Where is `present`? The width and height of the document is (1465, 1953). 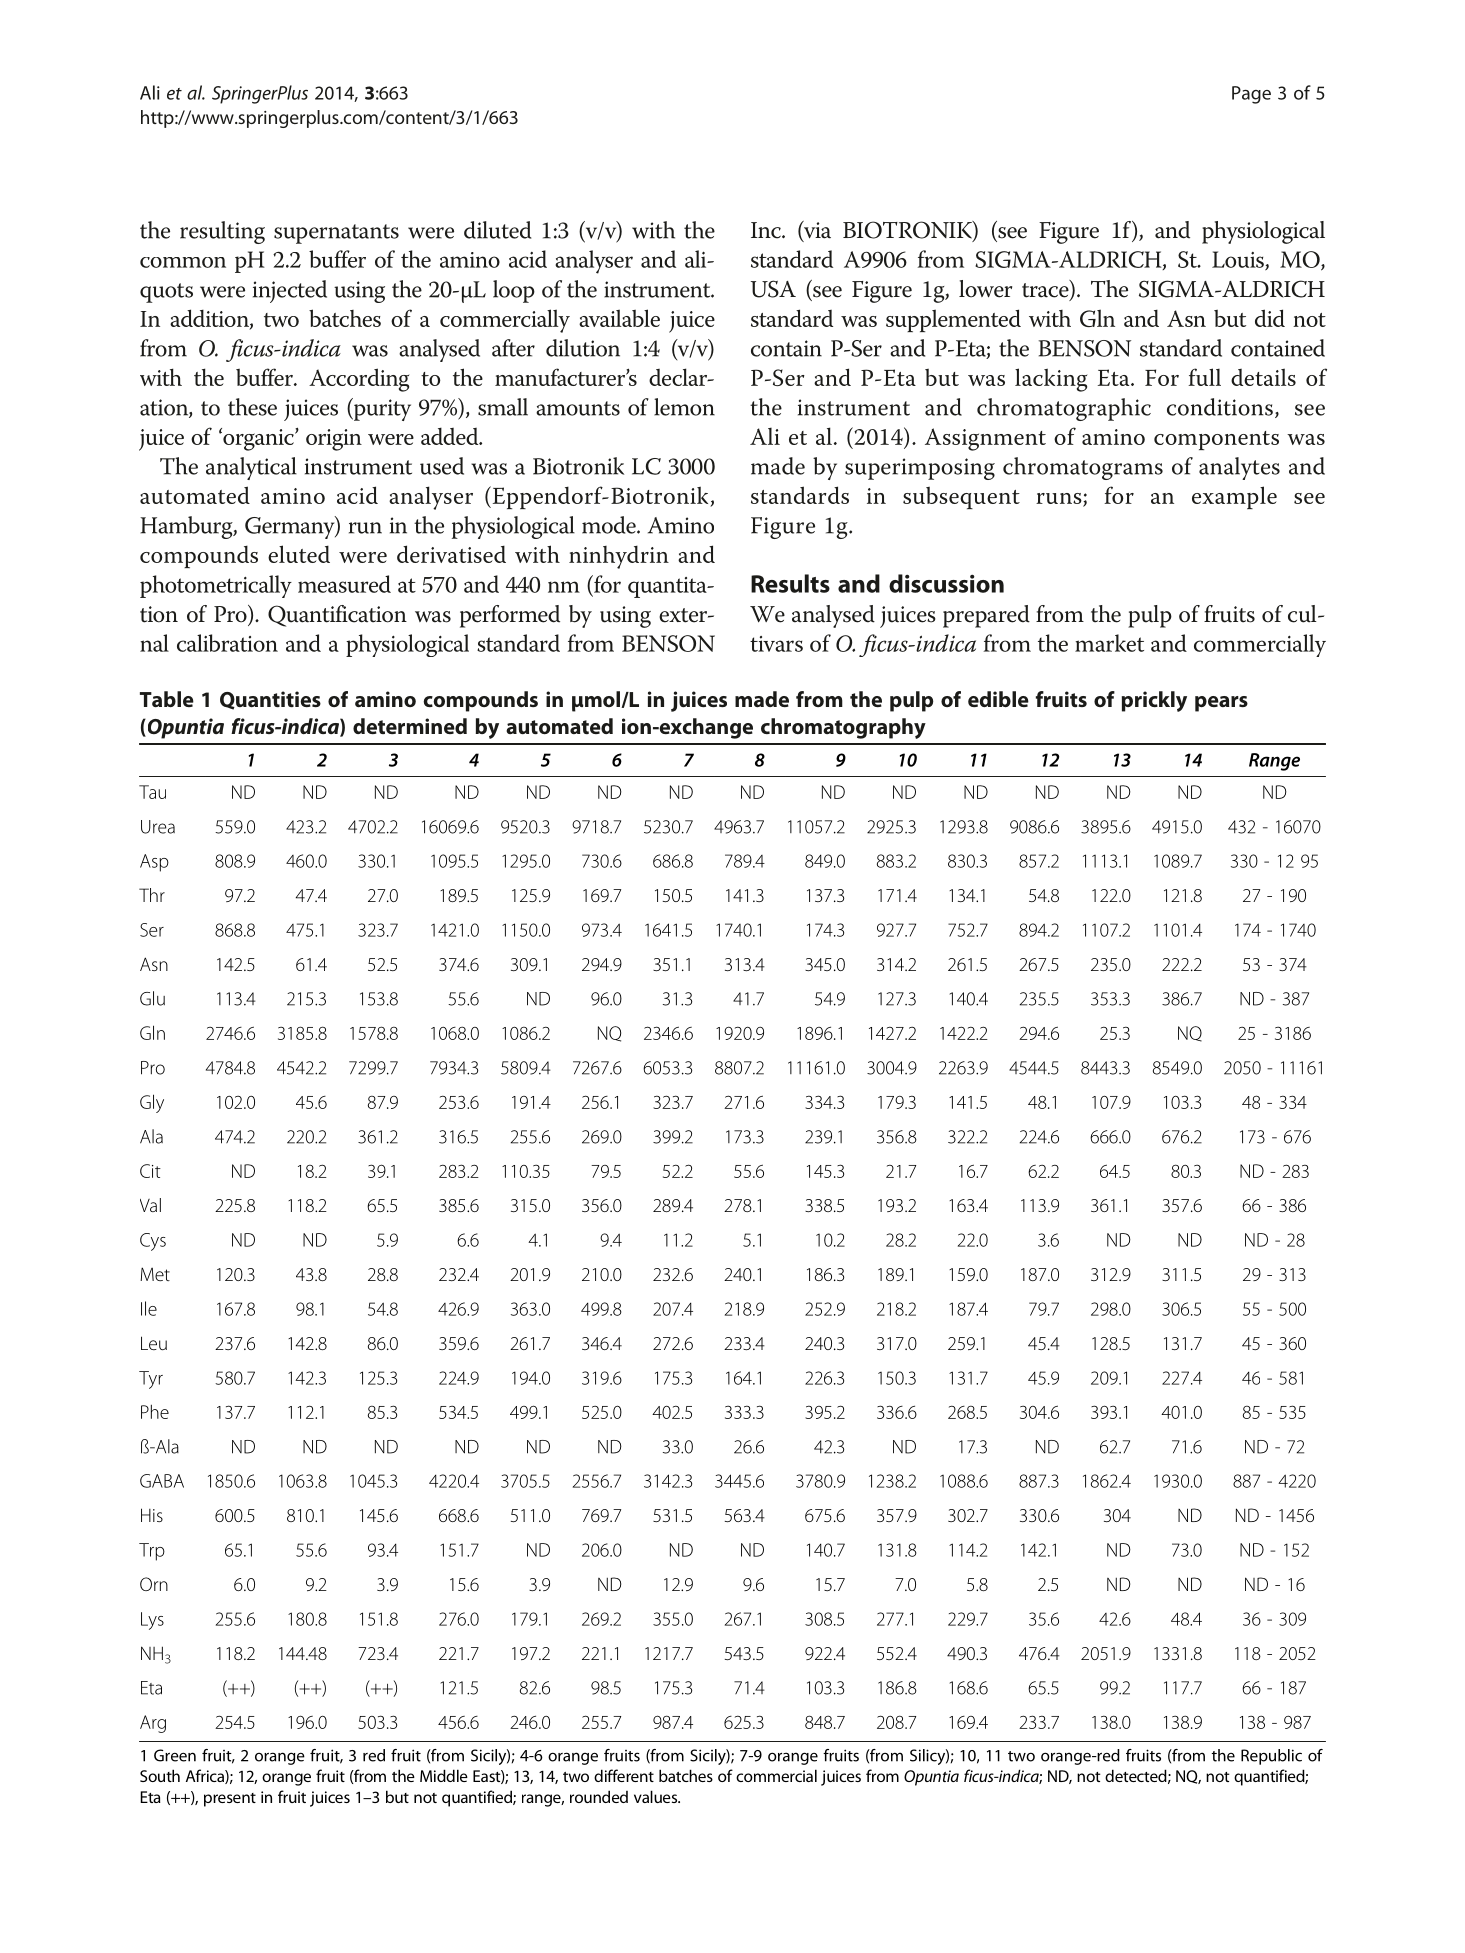 present is located at coordinates (230, 1800).
